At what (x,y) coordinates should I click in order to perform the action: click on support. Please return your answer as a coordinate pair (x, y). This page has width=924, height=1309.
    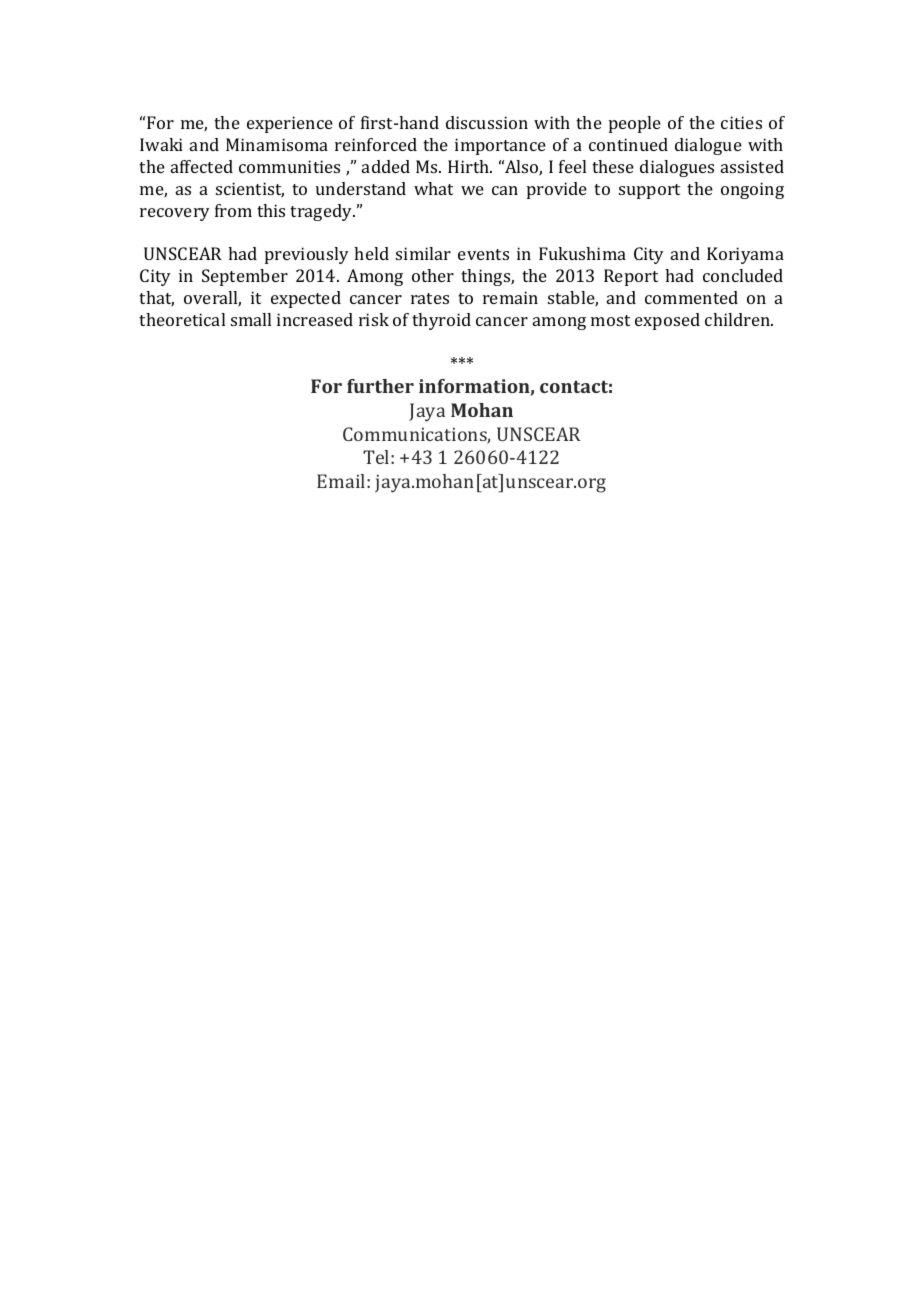
    Looking at the image, I should click on (649, 191).
